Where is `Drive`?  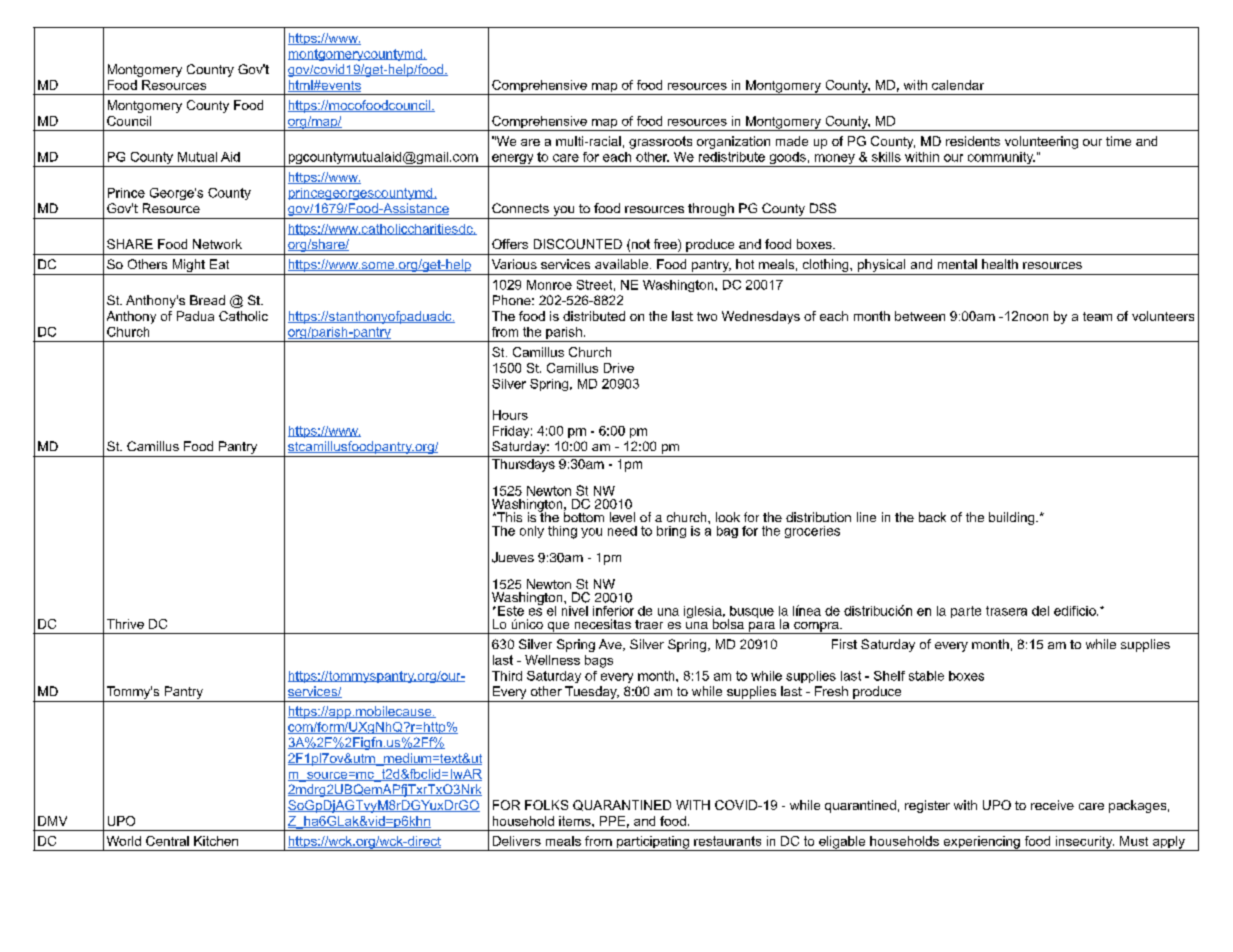
Drive is located at coordinates (619, 368).
